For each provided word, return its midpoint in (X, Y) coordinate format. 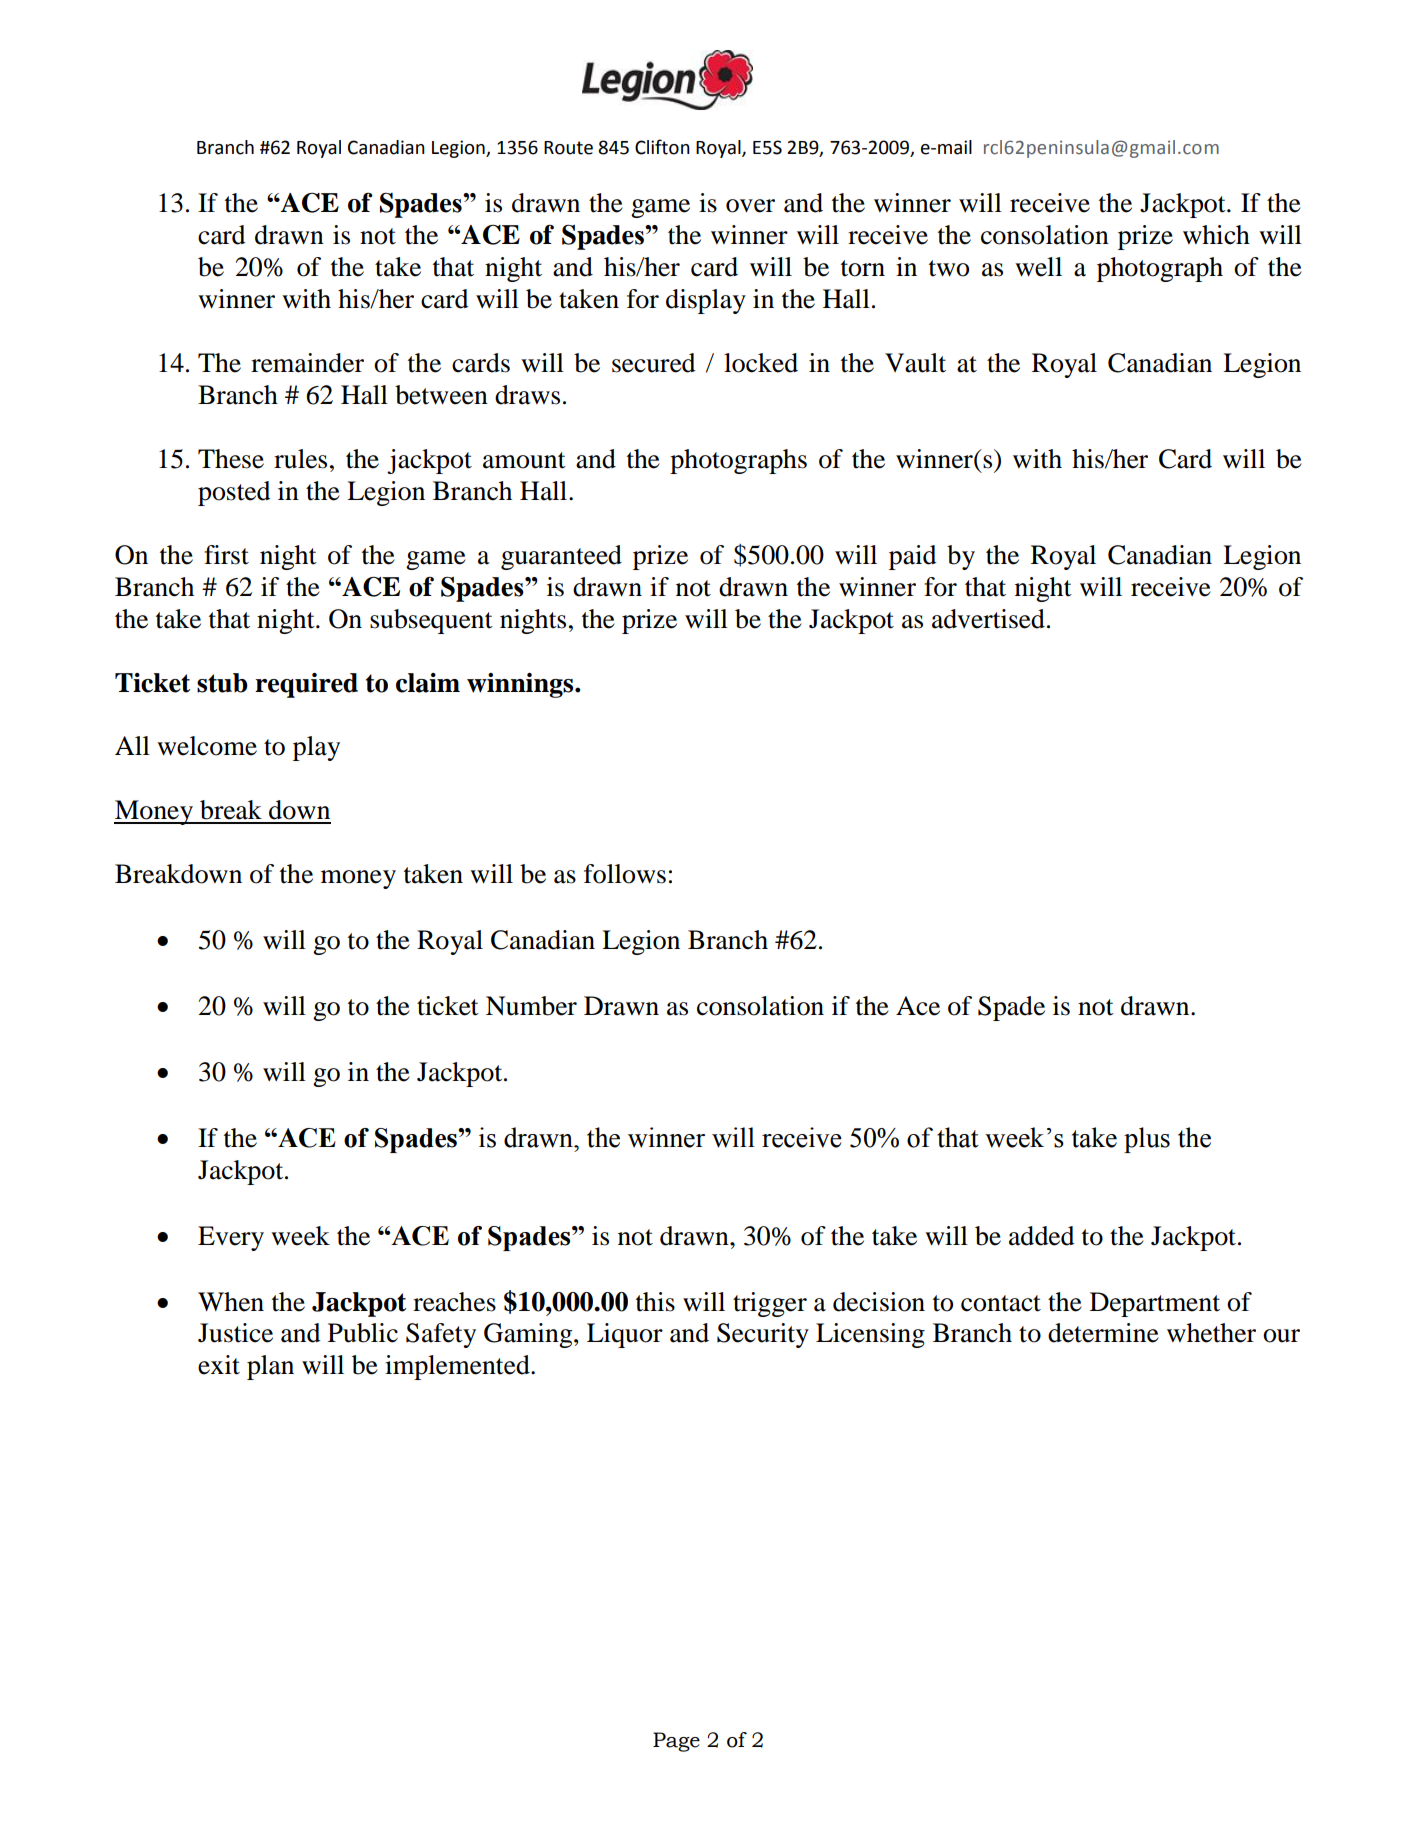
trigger (770, 1304)
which (1216, 235)
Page (676, 1742)
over (750, 206)
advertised (988, 619)
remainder (307, 363)
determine (1103, 1333)
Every (231, 1238)
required (306, 685)
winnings (521, 685)
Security (763, 1335)
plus (1147, 1140)
